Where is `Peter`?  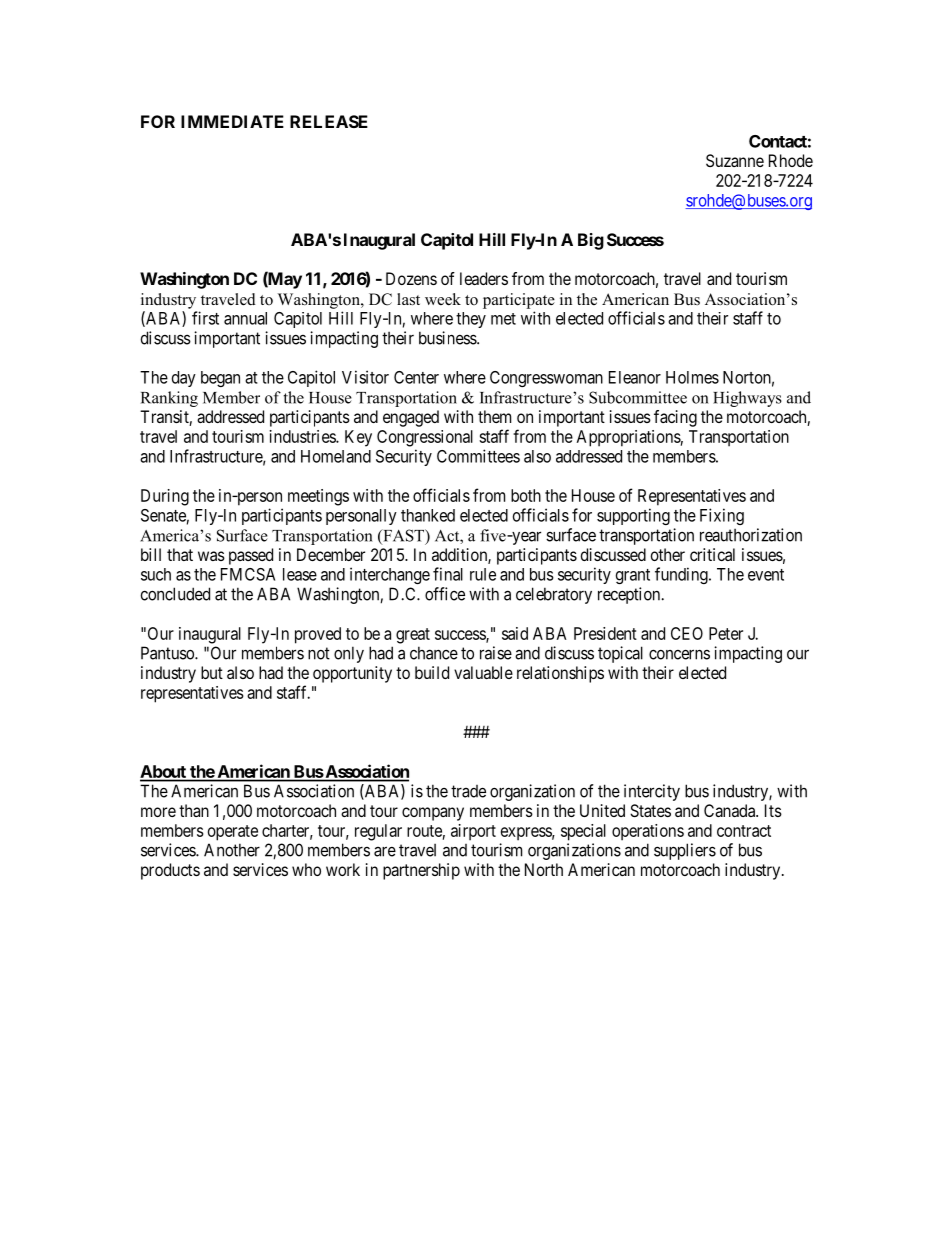
Peter is located at coordinates (726, 633).
